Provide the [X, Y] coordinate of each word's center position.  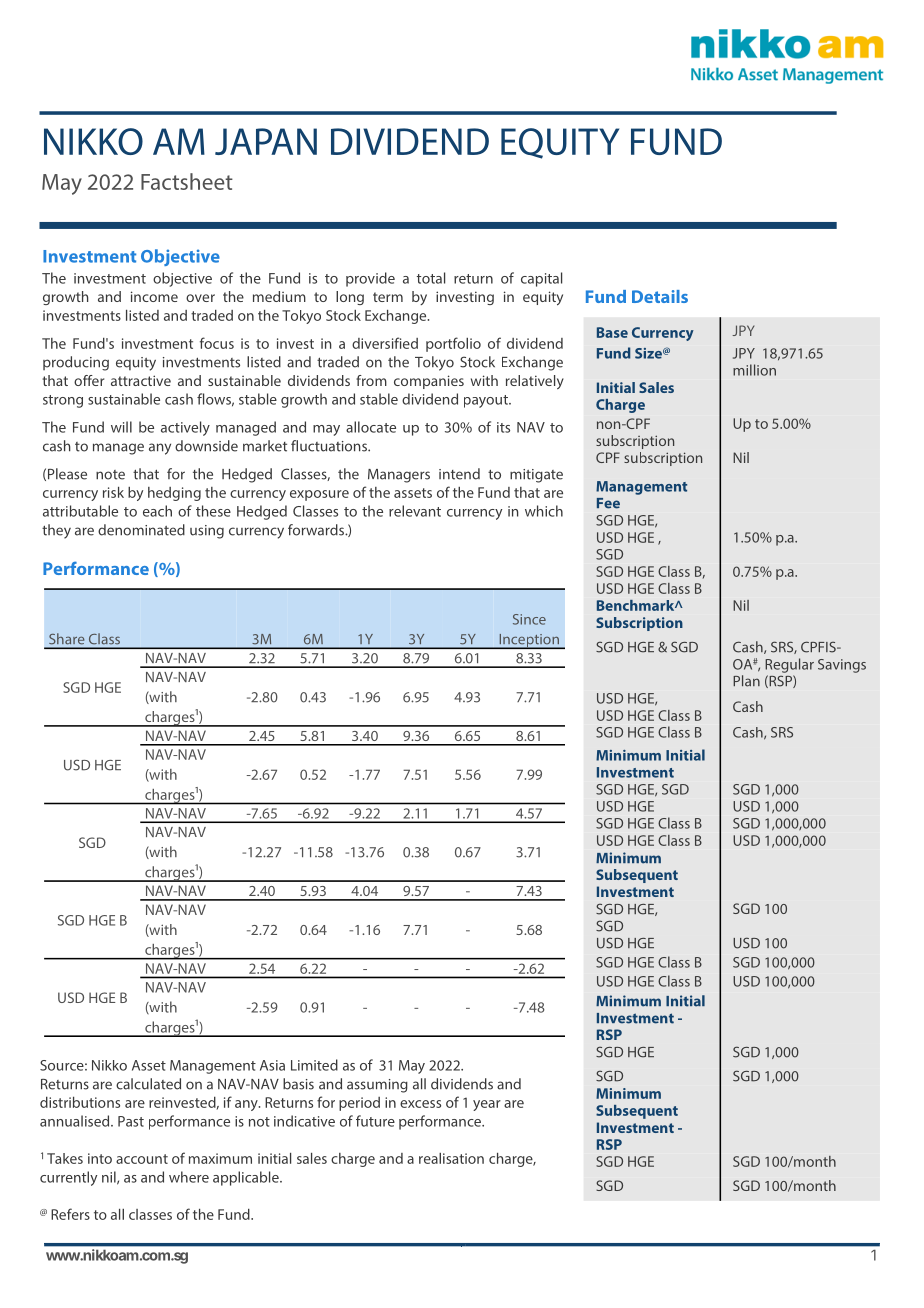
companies [429, 382]
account [142, 1159]
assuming [377, 1086]
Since [529, 619]
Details [660, 296]
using [207, 532]
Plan [746, 681]
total [431, 278]
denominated [141, 530]
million [754, 370]
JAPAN [266, 141]
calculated [148, 1084]
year [487, 1105]
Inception [529, 641]
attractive [141, 380]
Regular [789, 665]
